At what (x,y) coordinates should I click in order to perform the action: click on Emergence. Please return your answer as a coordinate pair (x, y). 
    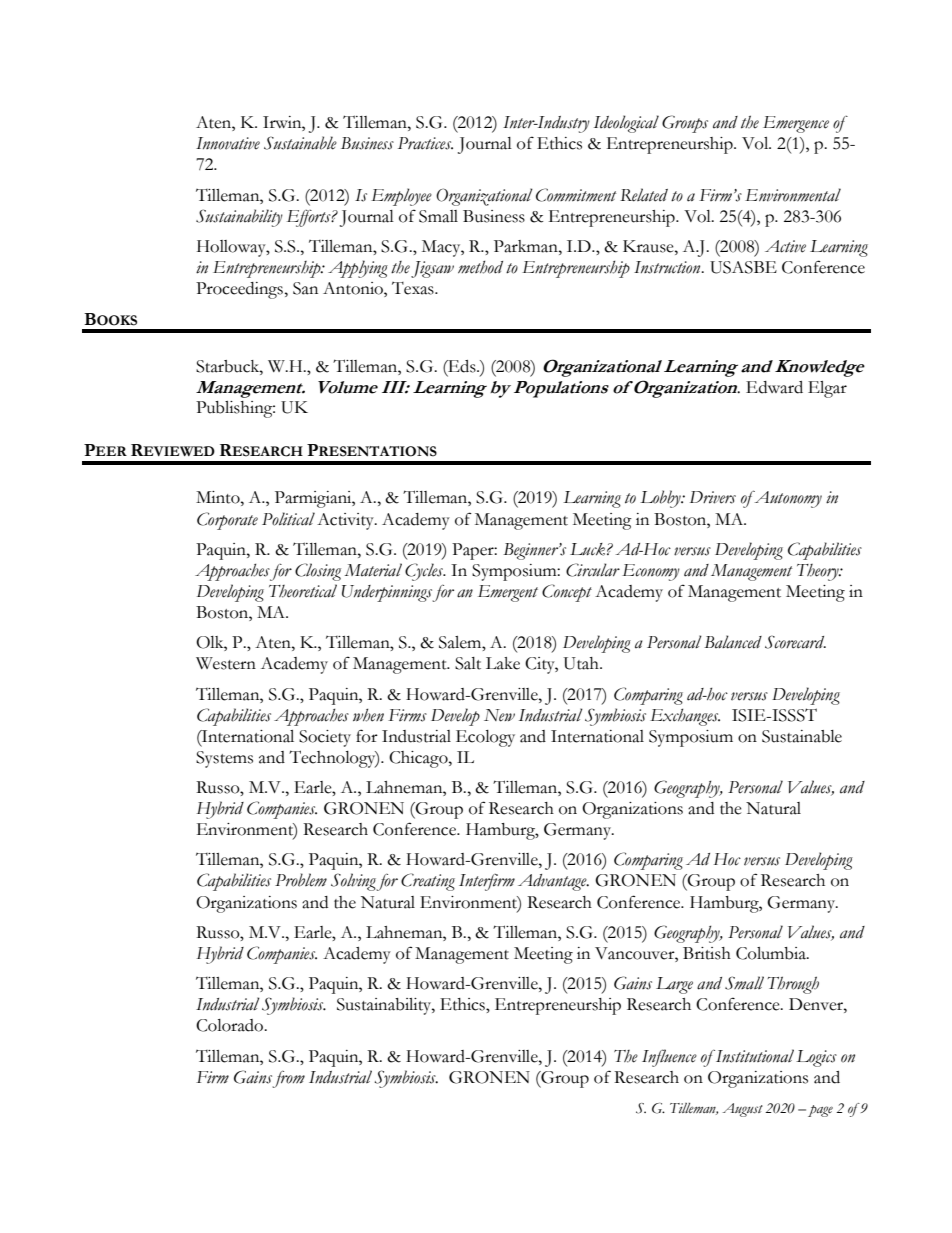
    Looking at the image, I should click on (796, 124).
